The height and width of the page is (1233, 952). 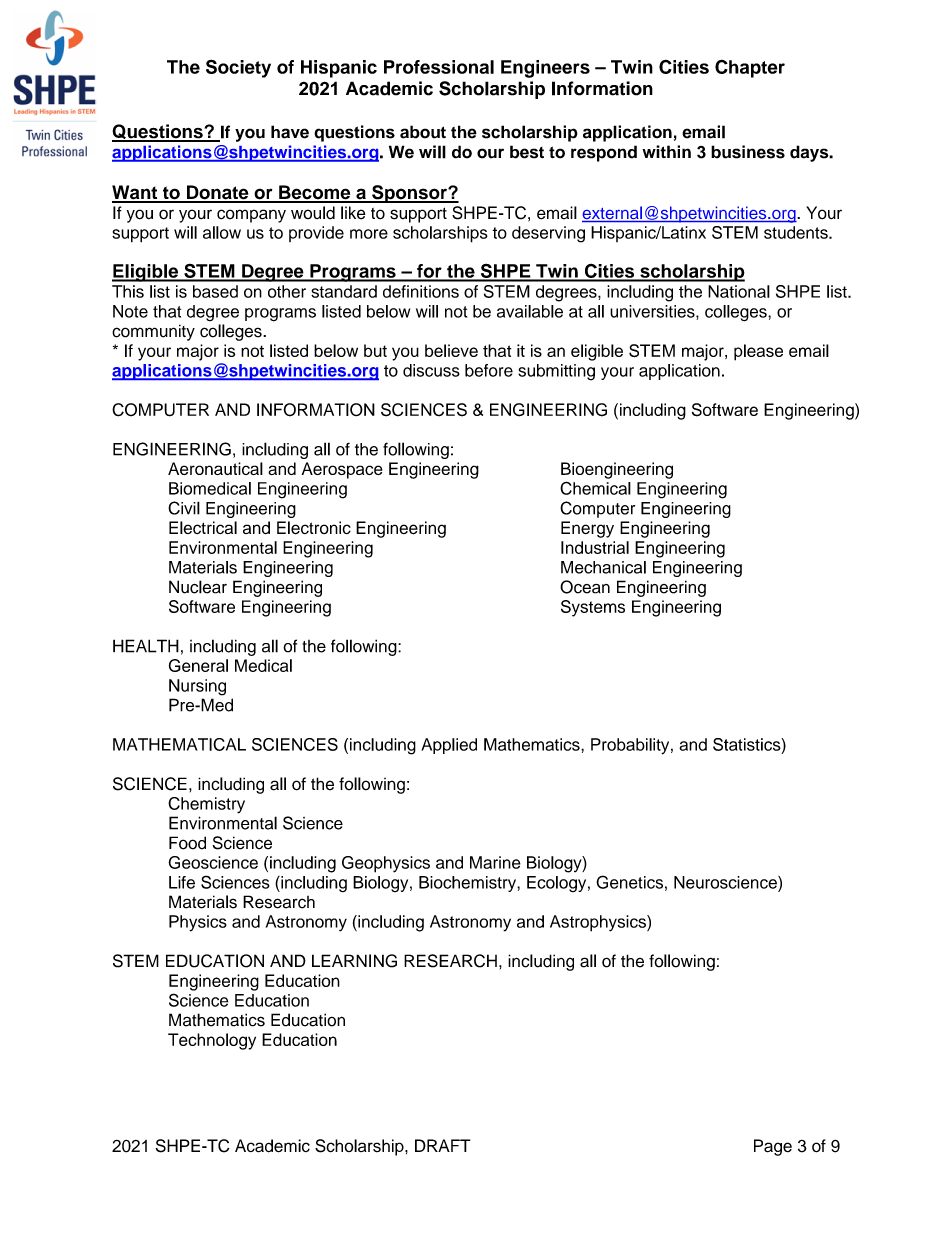 I want to click on Marine, so click(x=495, y=862).
